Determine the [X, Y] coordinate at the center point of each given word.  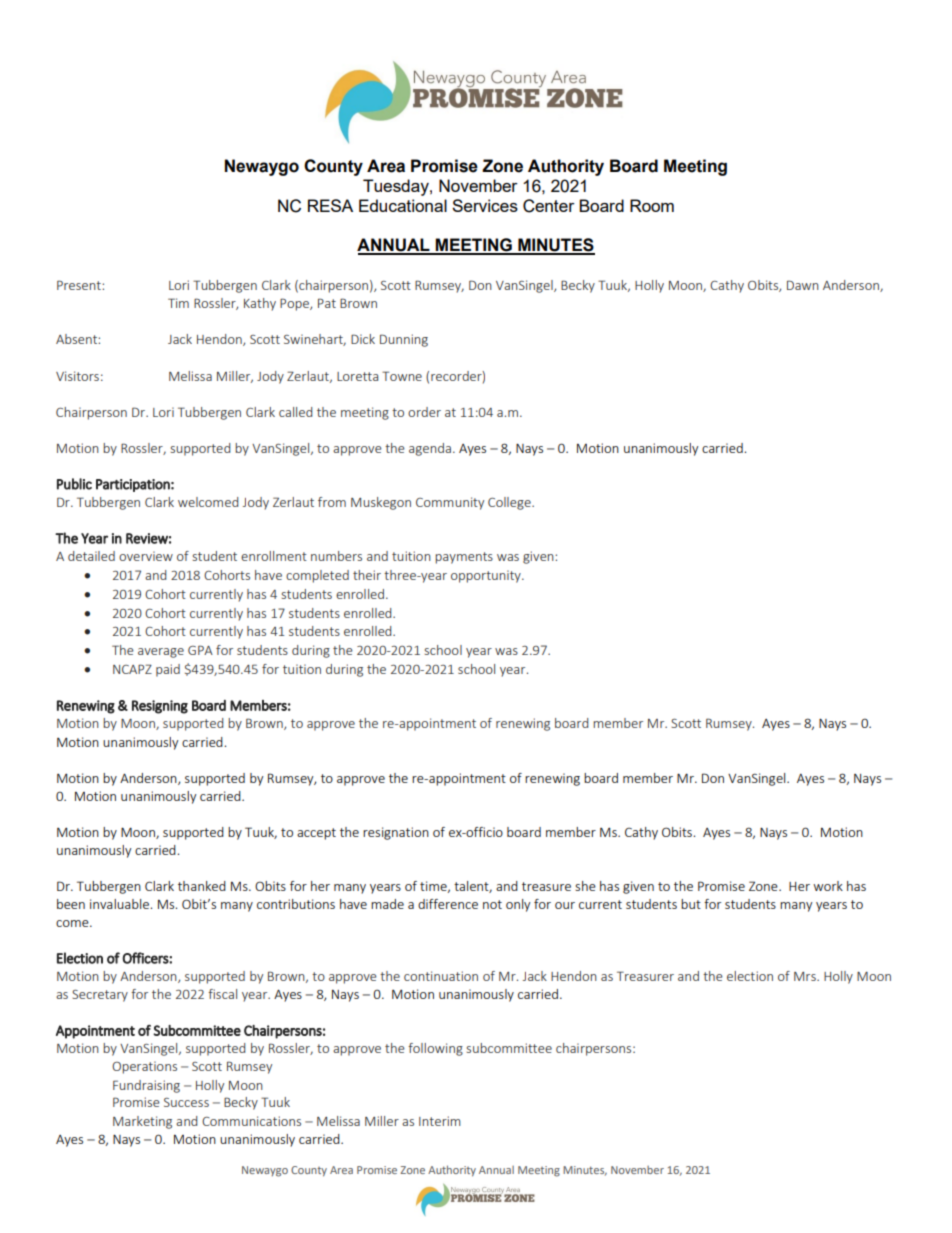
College [510, 503]
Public [74, 484]
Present [80, 285]
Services [485, 205]
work [828, 886]
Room [652, 205]
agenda [430, 449]
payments [464, 558]
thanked [202, 886]
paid [168, 670]
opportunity [487, 576]
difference [448, 904]
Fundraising [146, 1086]
